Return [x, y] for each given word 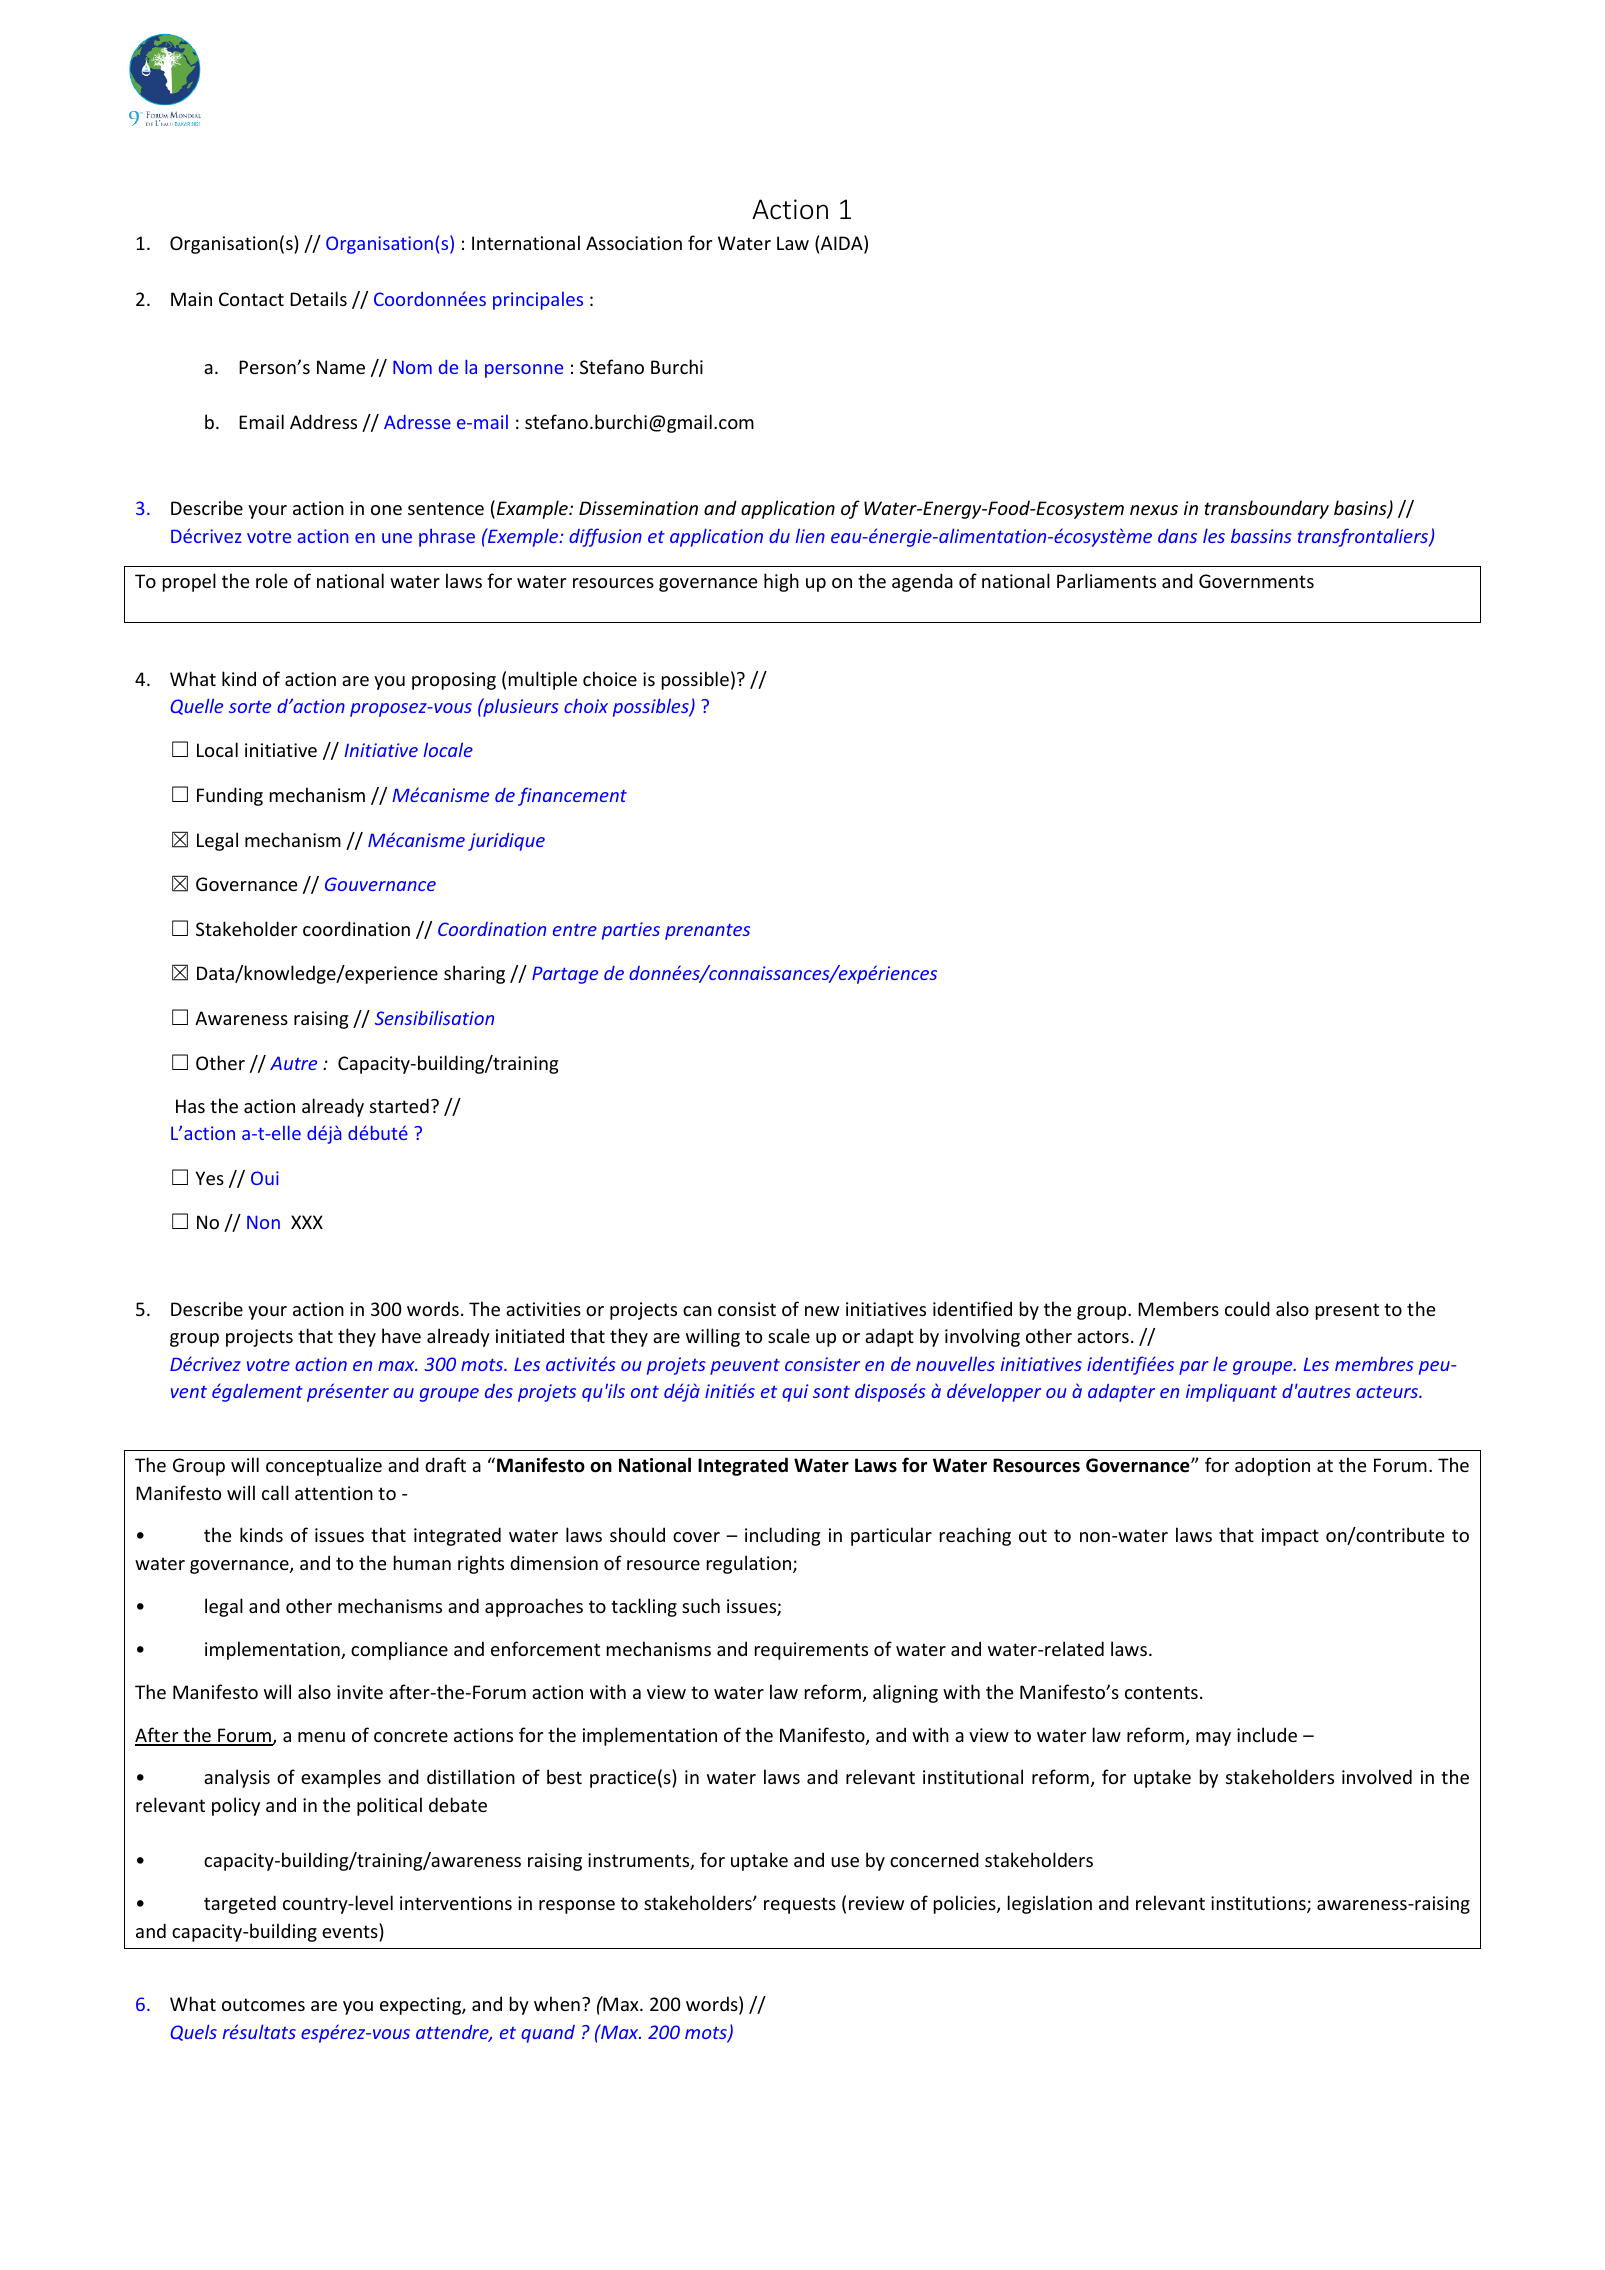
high [781, 582]
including [782, 1536]
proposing [454, 681]
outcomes [263, 2004]
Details [318, 298]
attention [334, 1493]
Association [634, 243]
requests [800, 1905]
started [399, 1105]
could [1247, 1308]
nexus [1154, 510]
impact [1290, 1537]
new [822, 1311]
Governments [1256, 581]
